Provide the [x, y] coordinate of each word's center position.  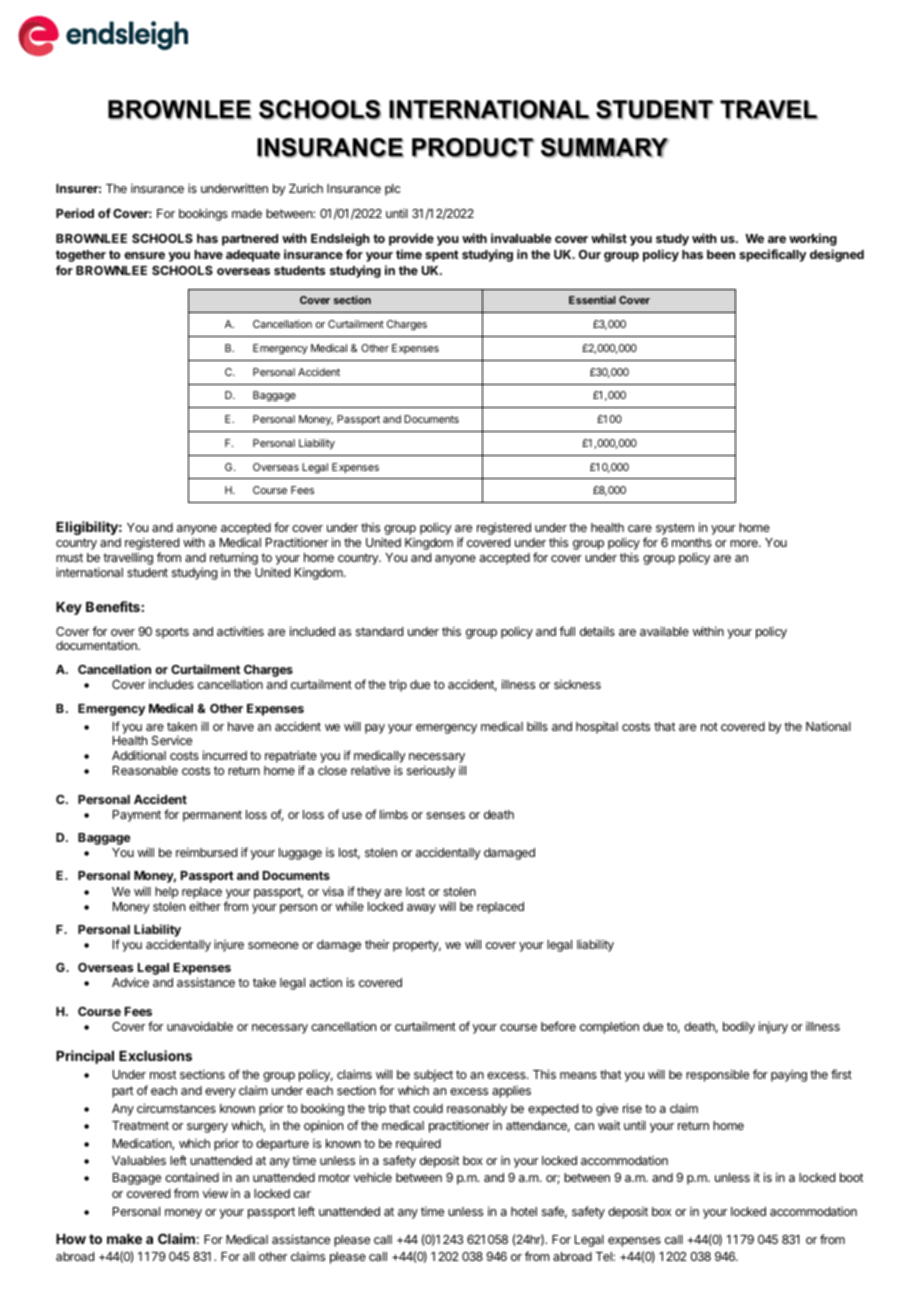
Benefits [113, 606]
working [813, 239]
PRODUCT [473, 148]
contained [192, 1177]
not [709, 726]
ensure [144, 255]
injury [773, 1027]
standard [379, 631]
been [721, 254]
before [558, 1026]
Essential [592, 300]
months [692, 542]
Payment [137, 816]
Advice [130, 982]
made [247, 213]
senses [445, 815]
